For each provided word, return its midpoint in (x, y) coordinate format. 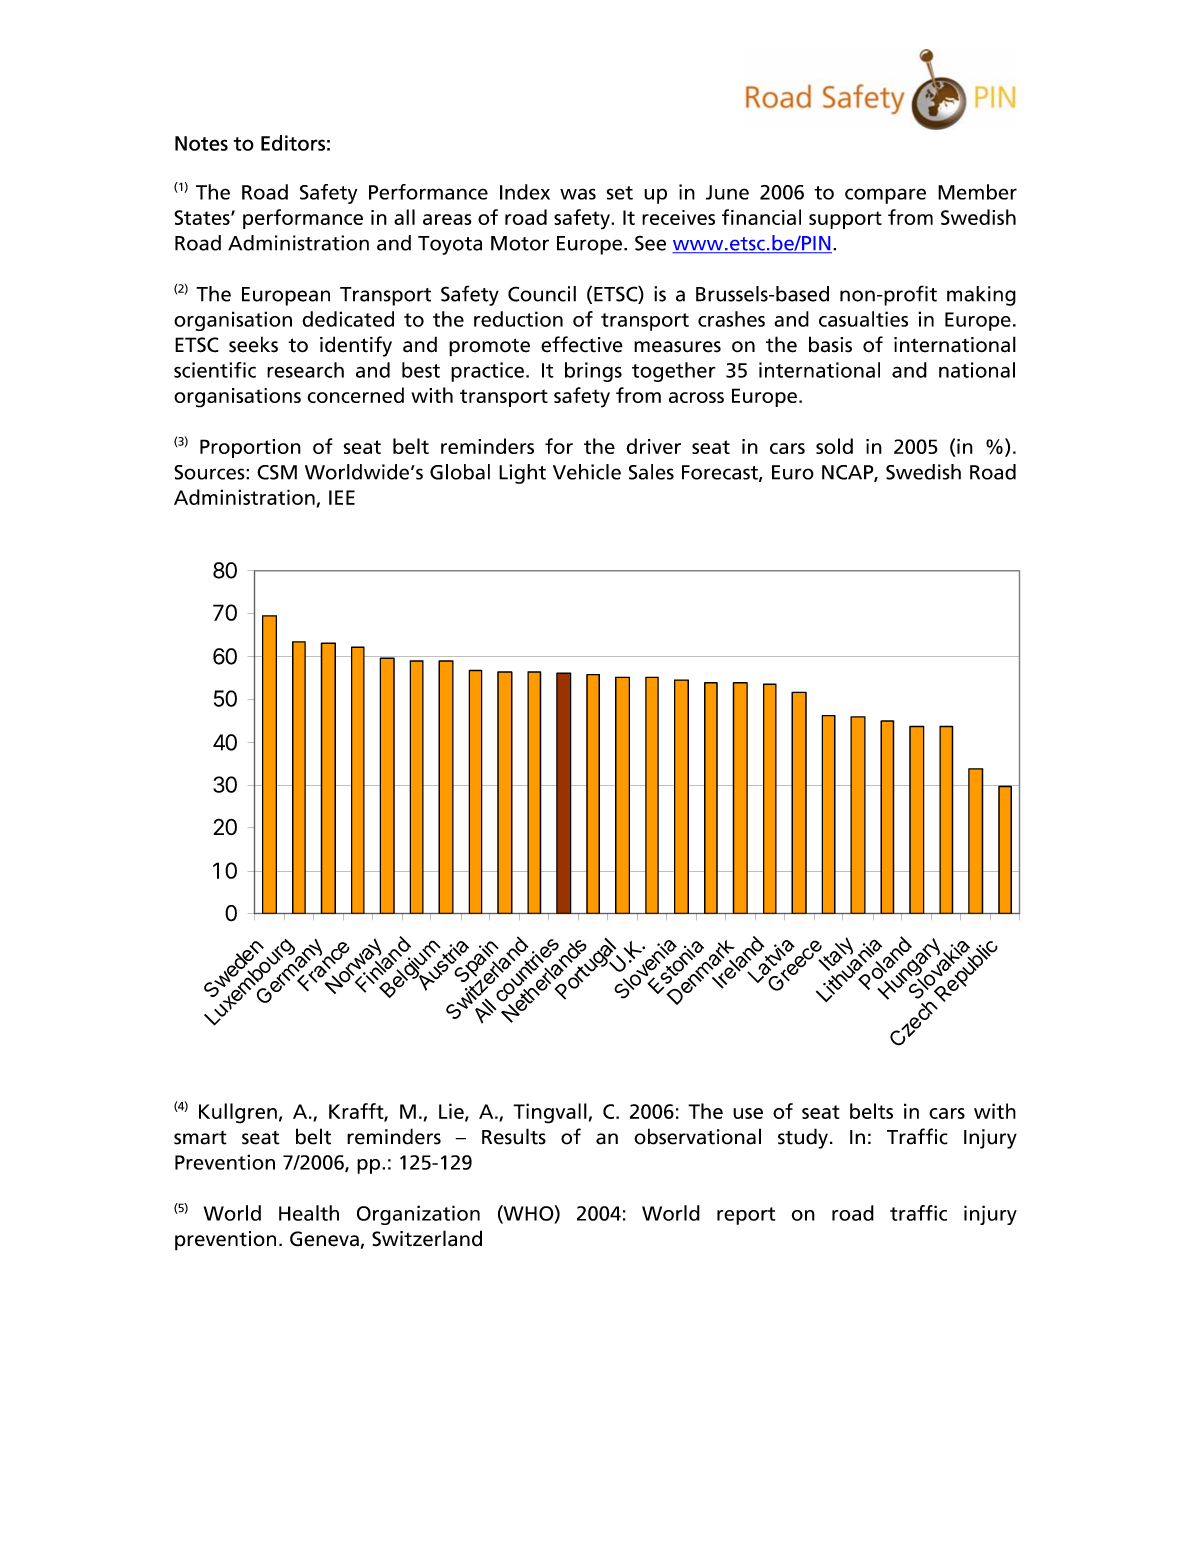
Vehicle (587, 472)
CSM (277, 472)
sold (834, 446)
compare (885, 196)
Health (309, 1213)
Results (514, 1136)
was (578, 194)
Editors (293, 143)
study (803, 1138)
